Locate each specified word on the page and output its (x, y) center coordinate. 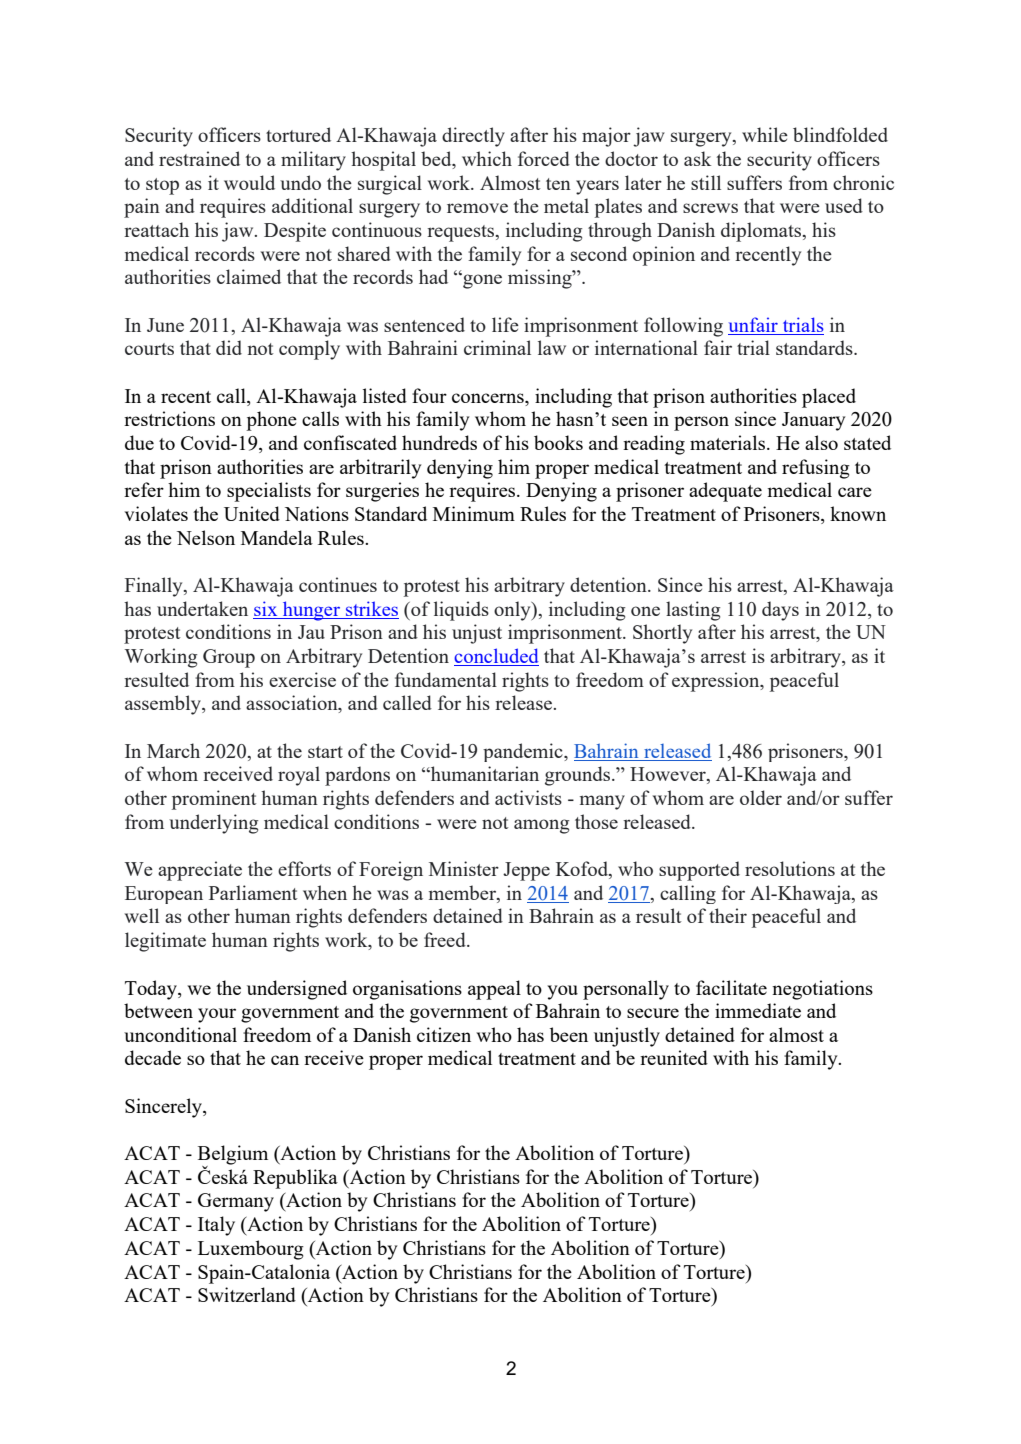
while (765, 134)
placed (829, 398)
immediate (758, 1010)
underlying (213, 824)
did (229, 347)
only (513, 611)
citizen (444, 1034)
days (780, 611)
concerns (489, 398)
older (761, 797)
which (487, 158)
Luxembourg (251, 1250)
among (541, 826)
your (217, 1015)
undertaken (202, 608)
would (249, 182)
